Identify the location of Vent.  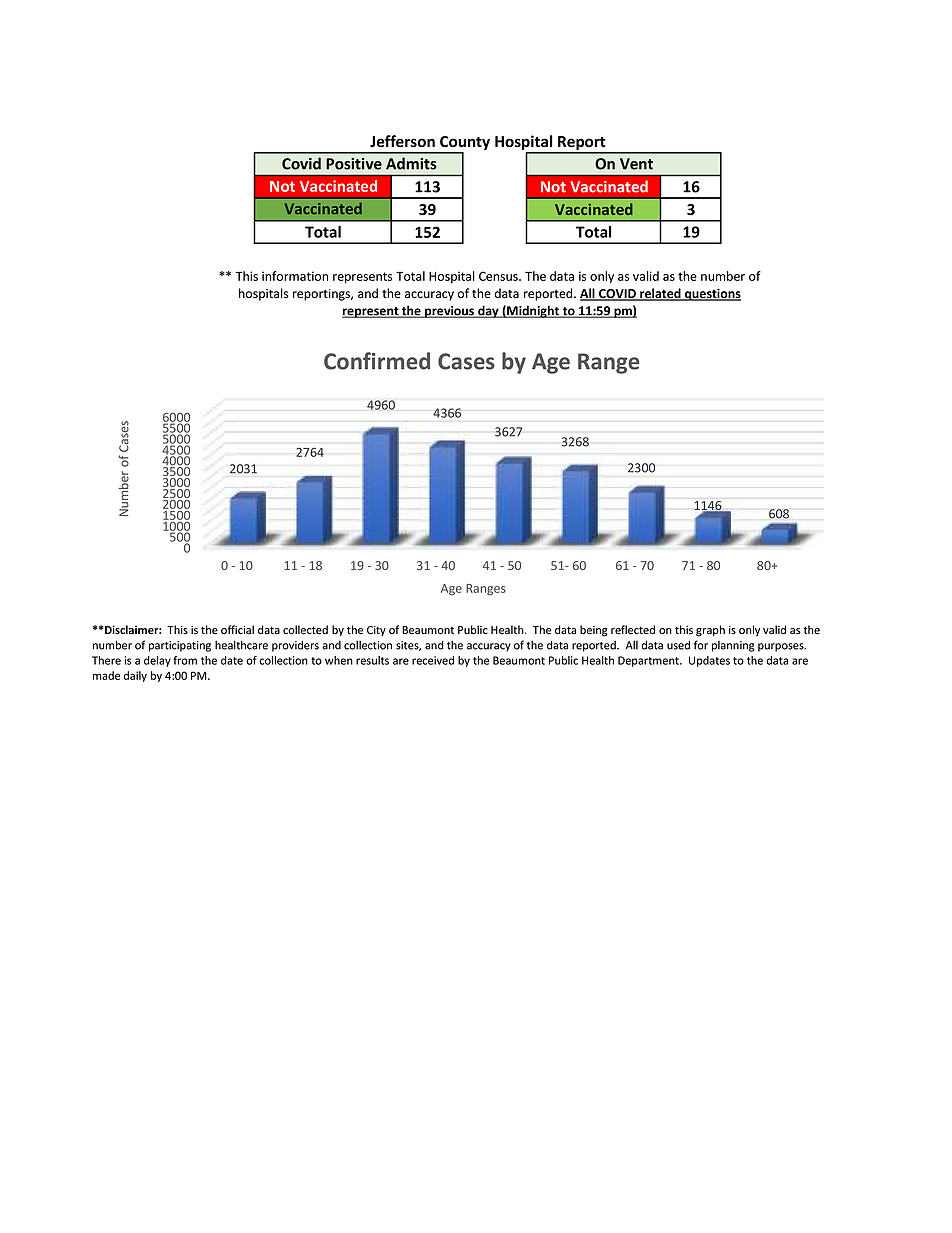
(636, 164).
